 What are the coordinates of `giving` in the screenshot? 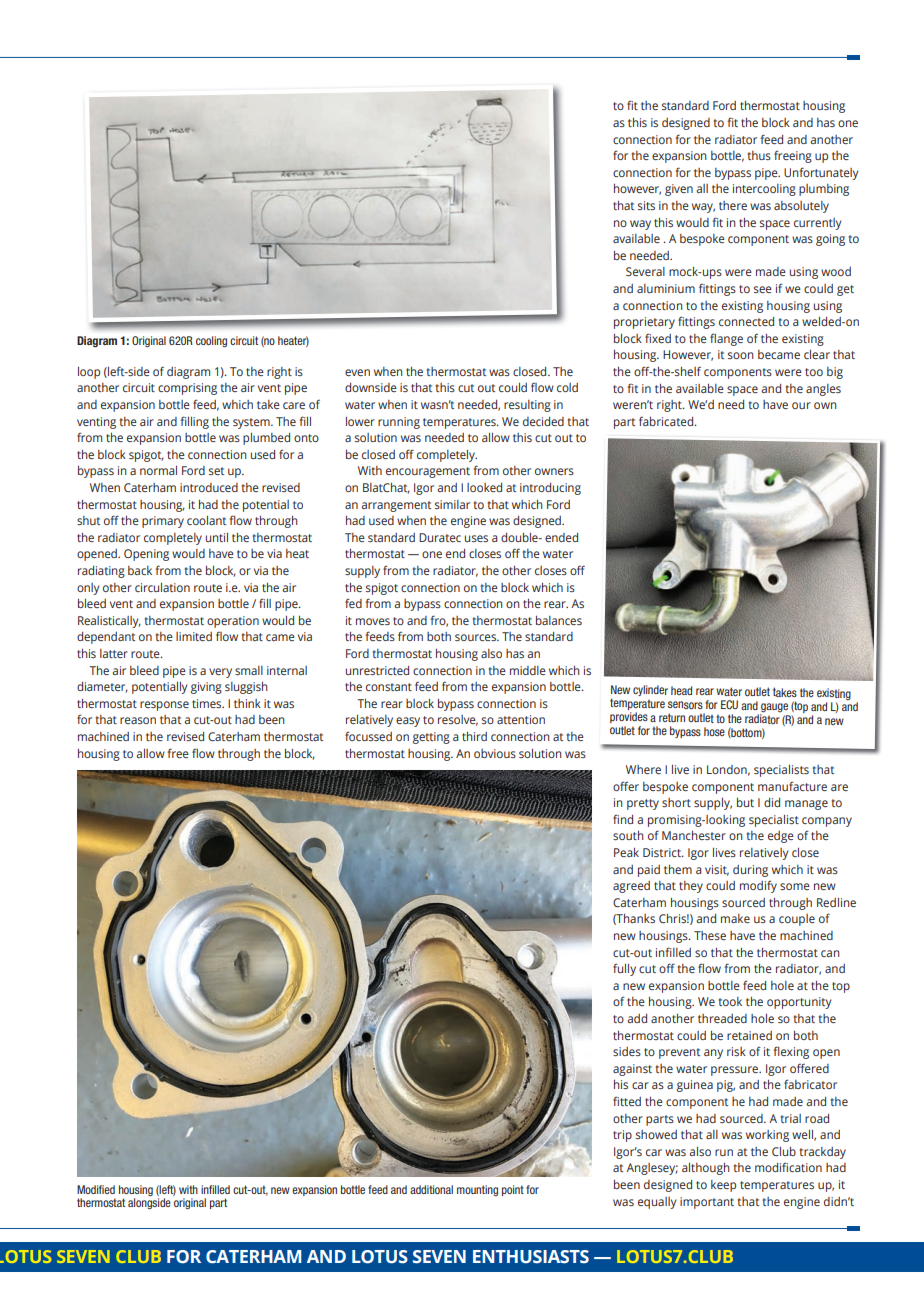 It's located at (206, 688).
